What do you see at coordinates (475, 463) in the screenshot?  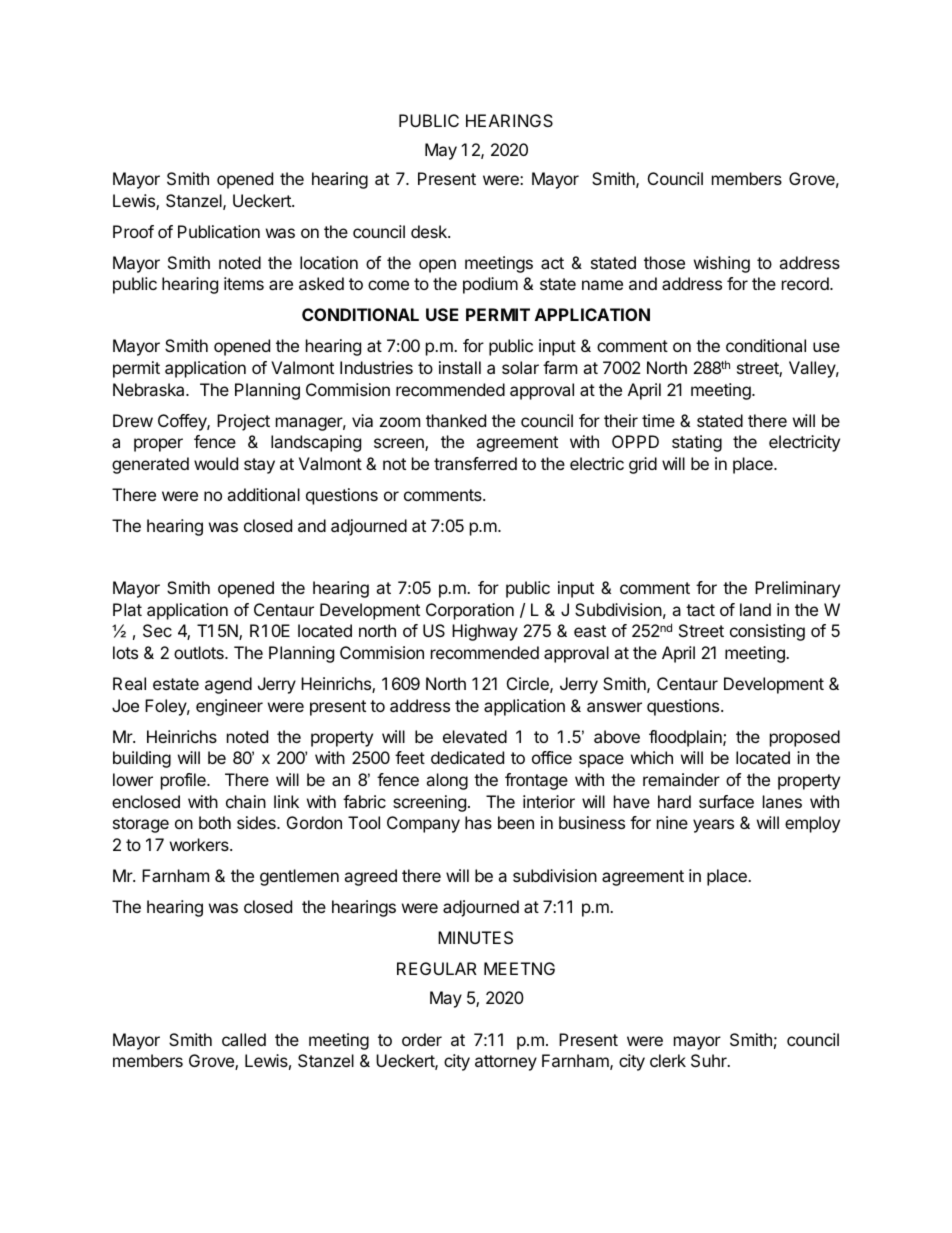 I see `transferred` at bounding box center [475, 463].
